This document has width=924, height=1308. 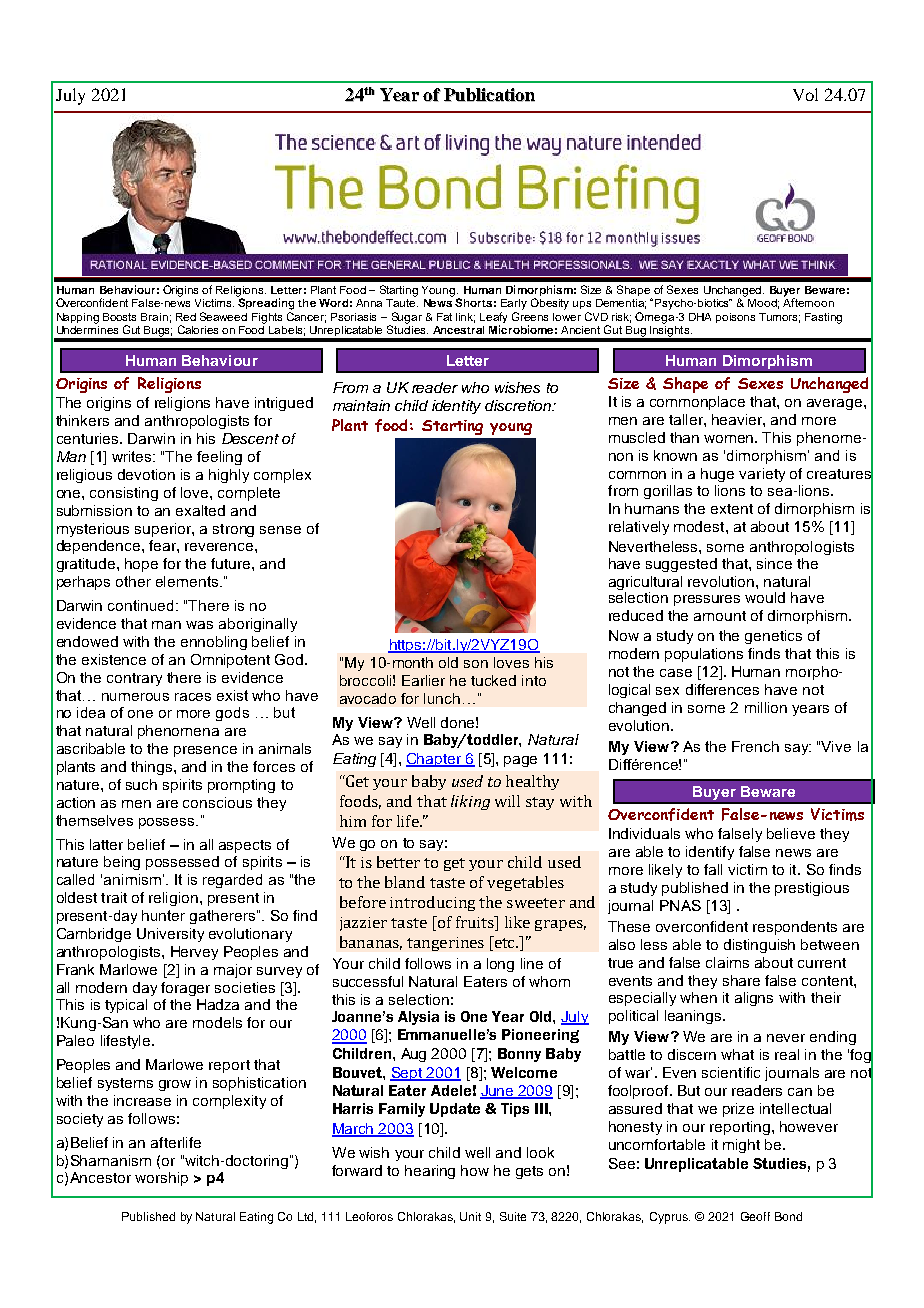 I want to click on Chapter, so click(x=435, y=760).
